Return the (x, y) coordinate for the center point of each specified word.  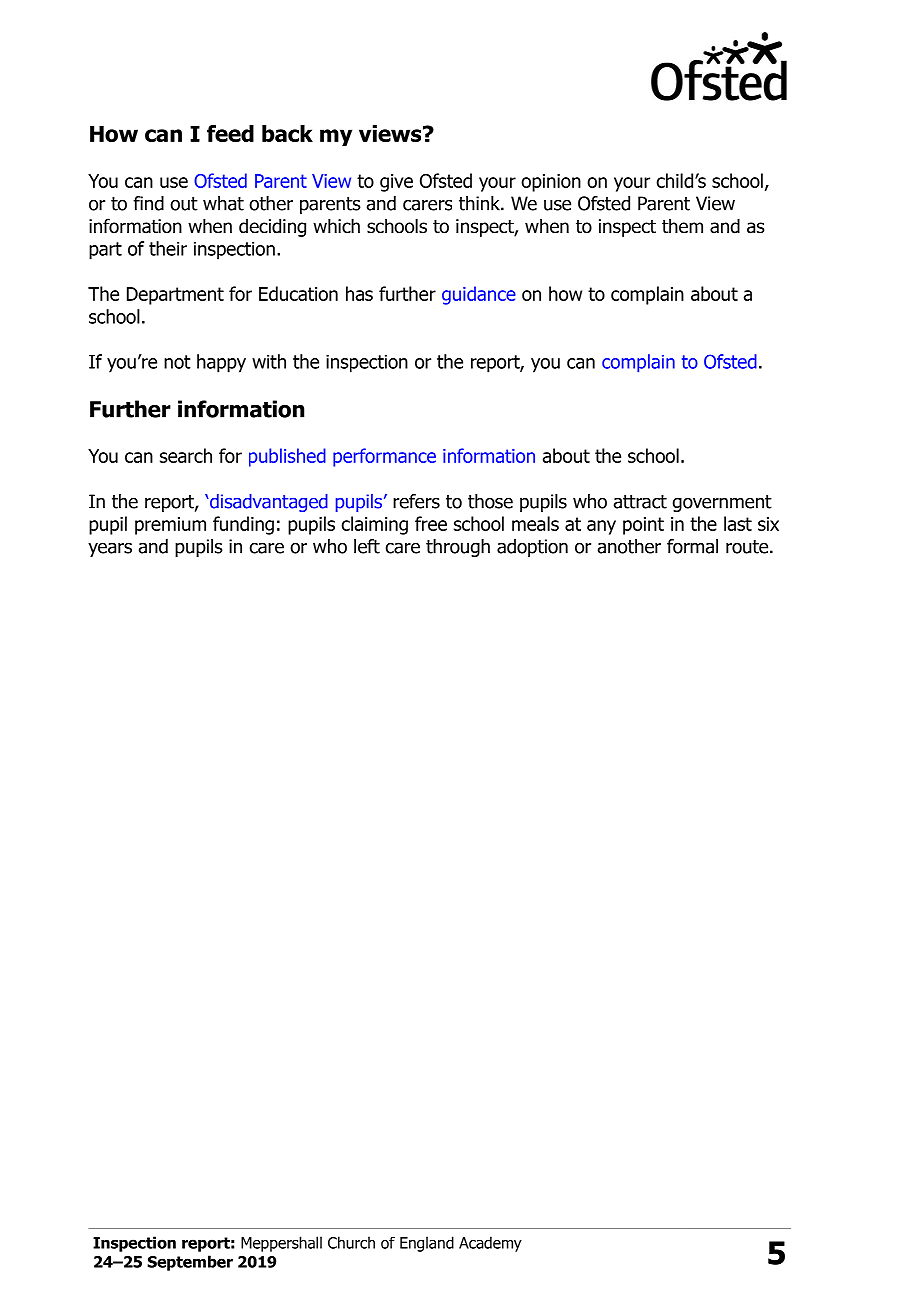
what (223, 203)
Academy (490, 1244)
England (427, 1244)
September (190, 1263)
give (396, 183)
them (682, 226)
